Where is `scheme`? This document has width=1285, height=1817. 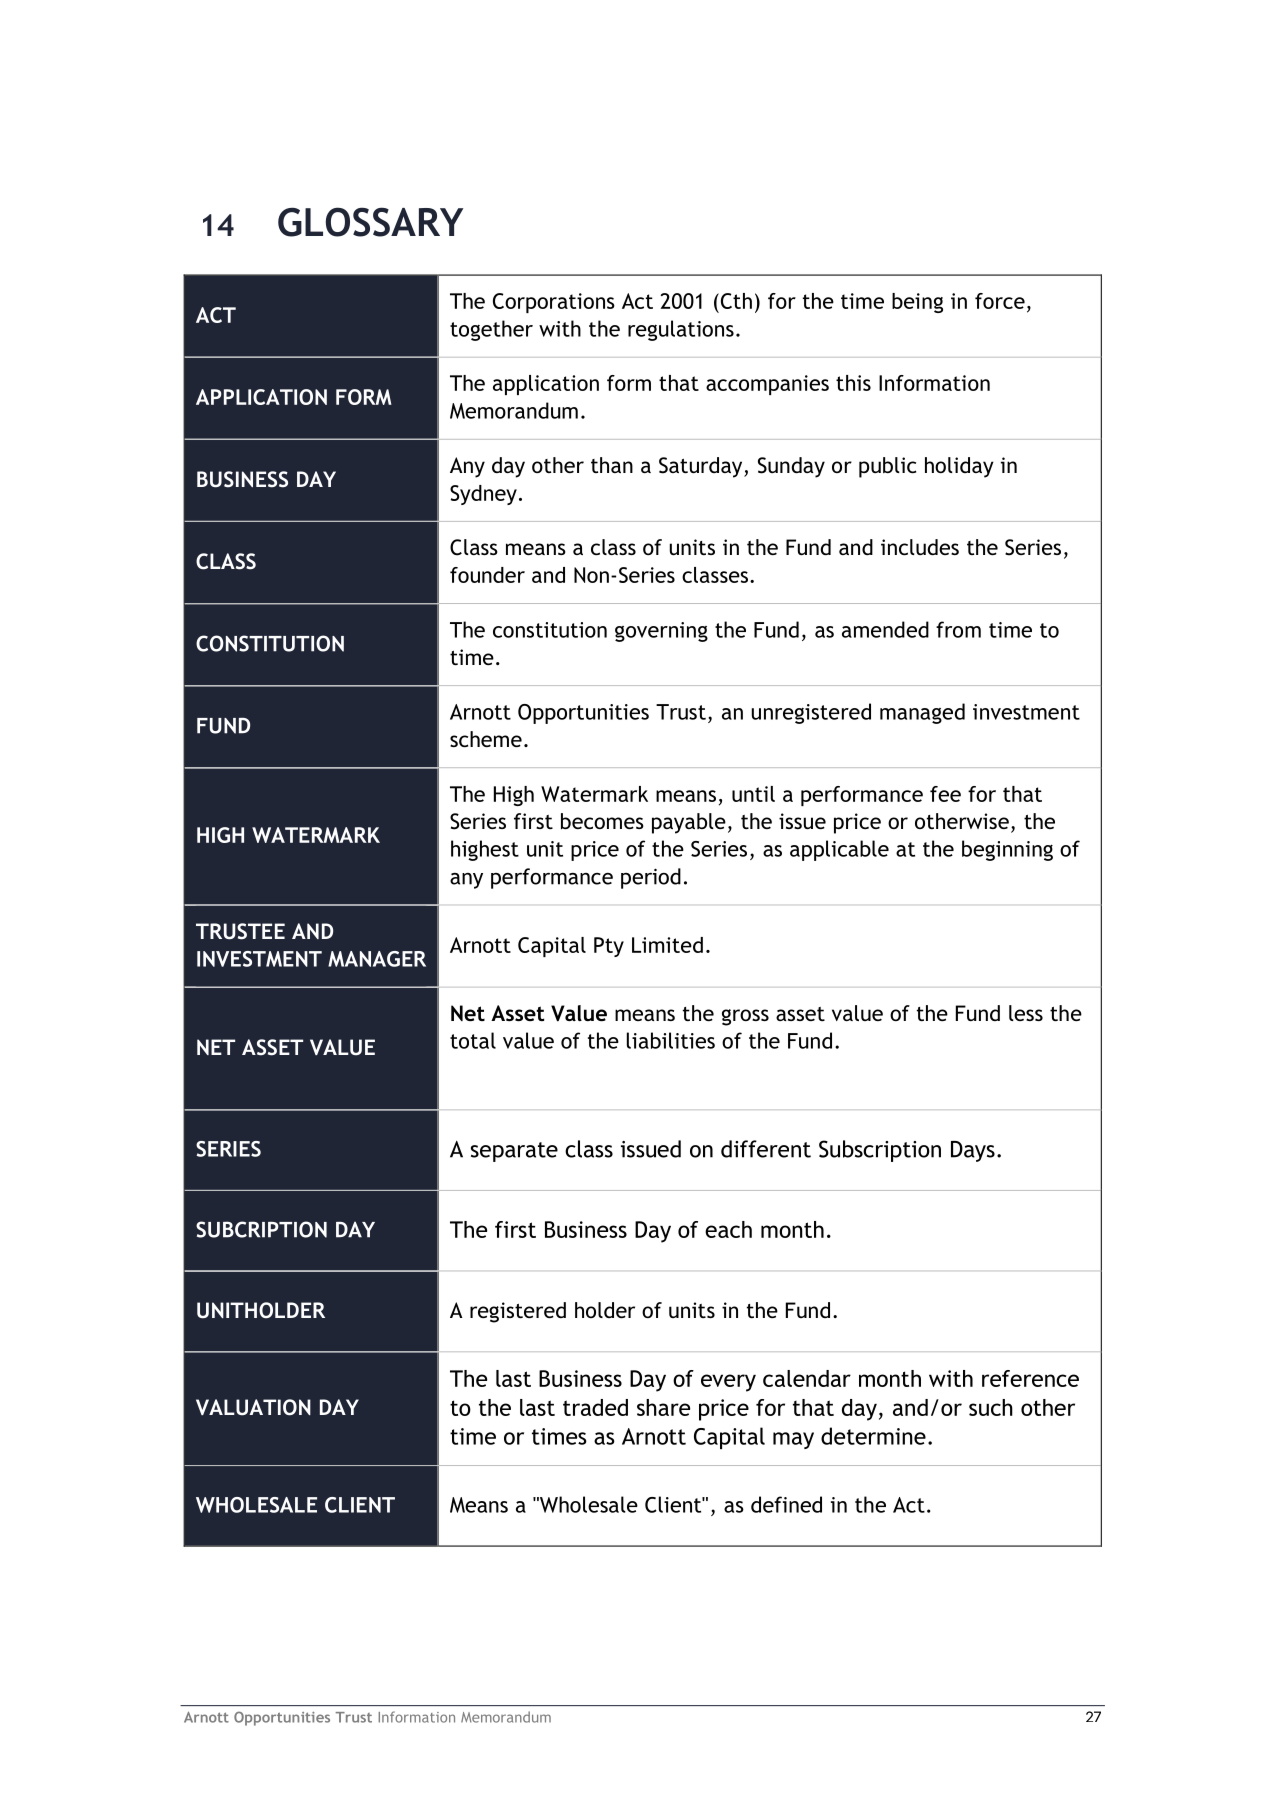 scheme is located at coordinates (486, 739).
